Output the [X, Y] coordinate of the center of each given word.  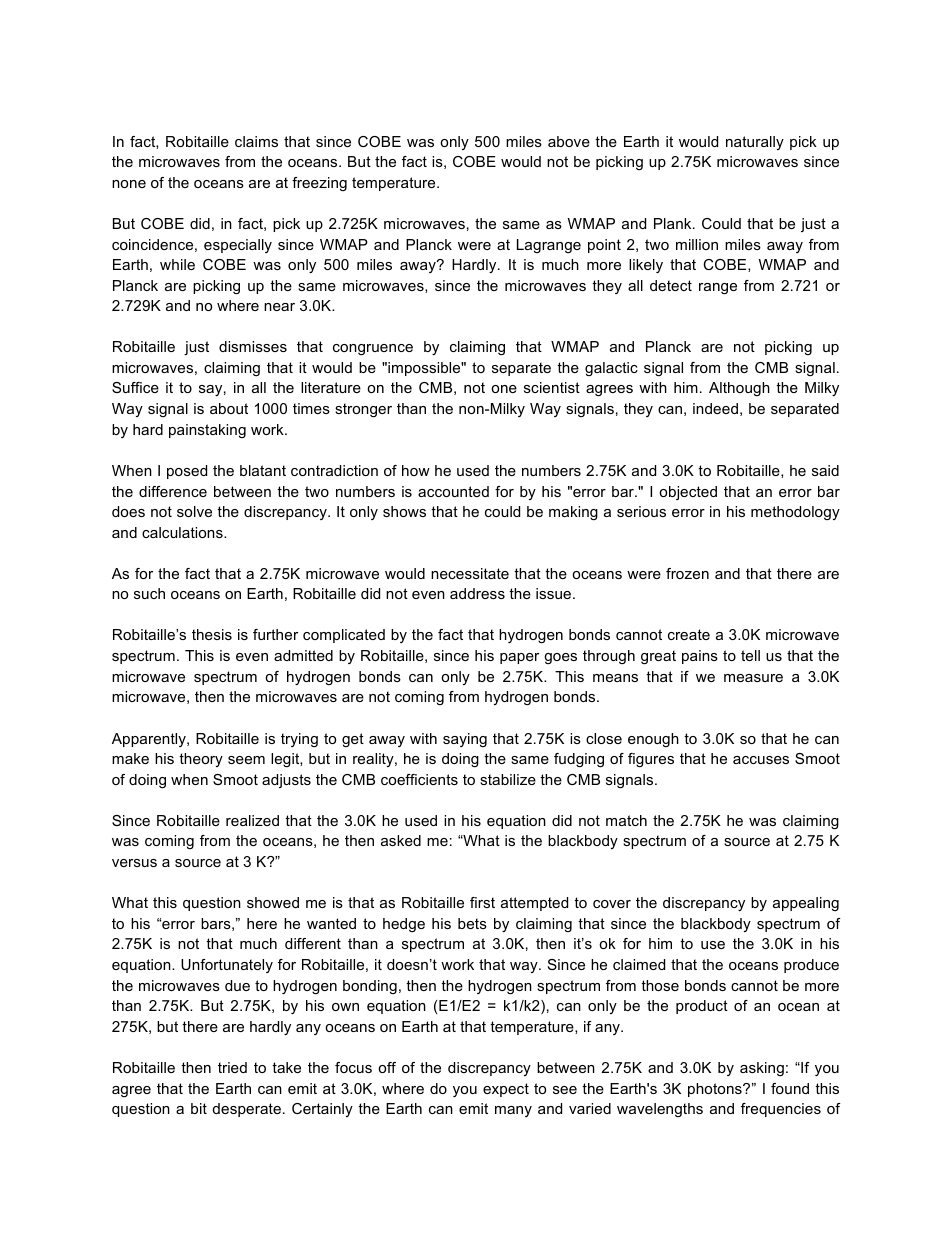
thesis [212, 634]
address [477, 593]
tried [232, 1067]
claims [256, 141]
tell [750, 655]
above [569, 141]
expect [506, 1090]
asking [762, 1069]
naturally [755, 143]
